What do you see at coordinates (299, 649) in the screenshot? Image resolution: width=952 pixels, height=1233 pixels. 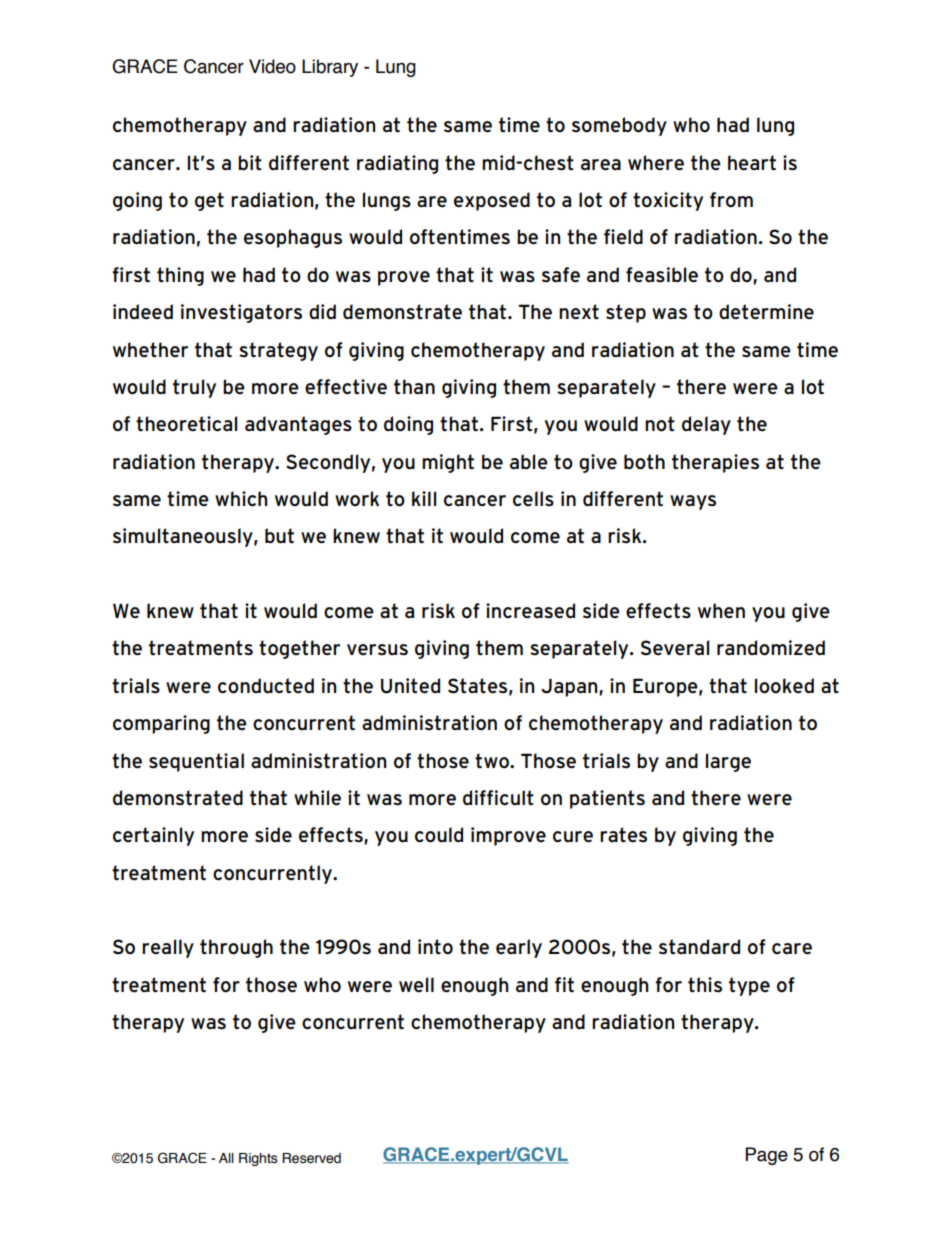 I see `together` at bounding box center [299, 649].
